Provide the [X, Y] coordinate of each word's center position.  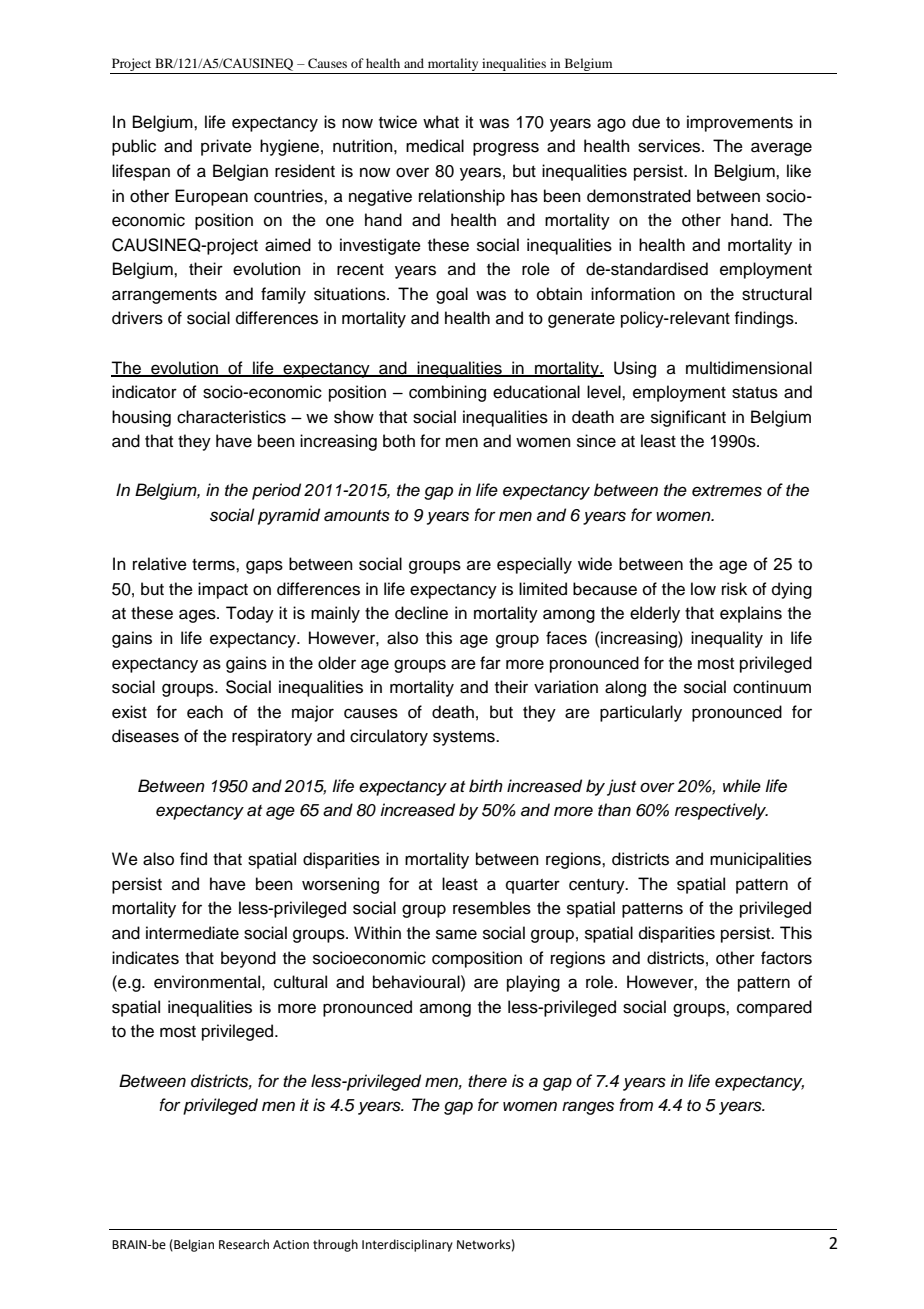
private [226, 147]
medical [435, 146]
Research [244, 1244]
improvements [740, 123]
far [490, 662]
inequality [727, 639]
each [205, 712]
